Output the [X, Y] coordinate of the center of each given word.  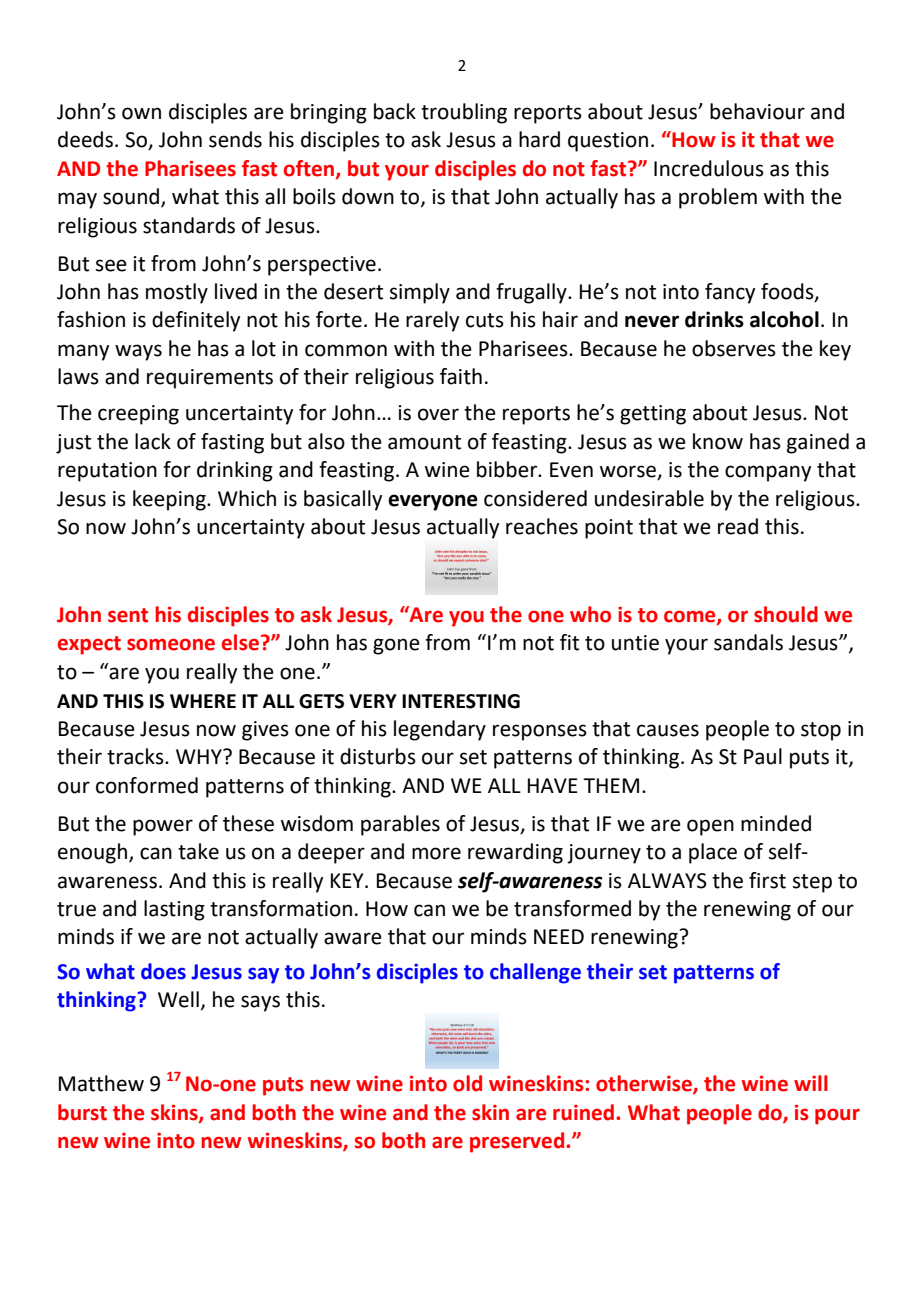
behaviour [757, 111]
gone [396, 646]
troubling [464, 113]
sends [235, 139]
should [786, 614]
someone [171, 644]
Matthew [101, 1083]
